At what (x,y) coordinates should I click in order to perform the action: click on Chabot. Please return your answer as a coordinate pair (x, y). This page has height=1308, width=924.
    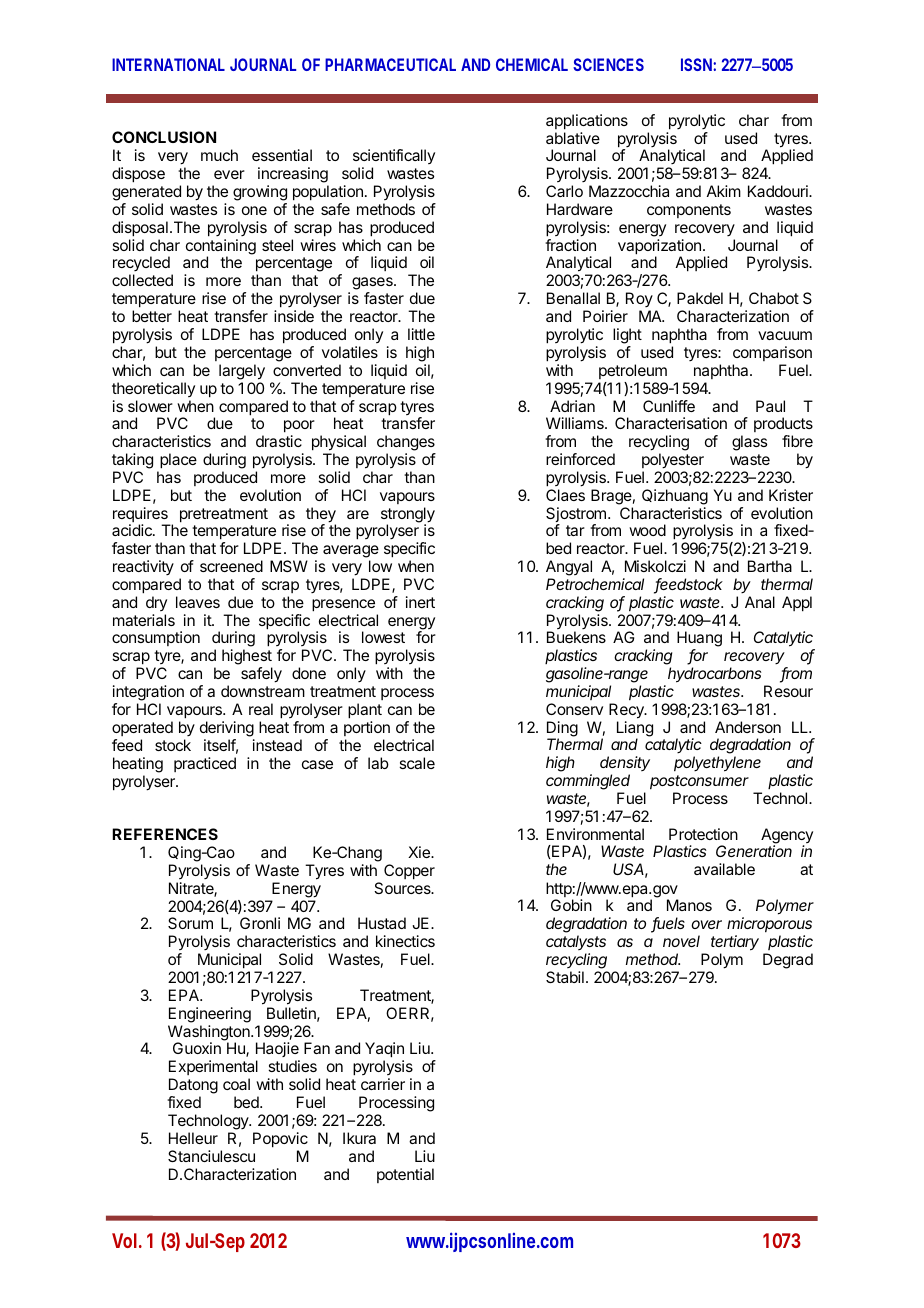
    Looking at the image, I should click on (774, 298).
